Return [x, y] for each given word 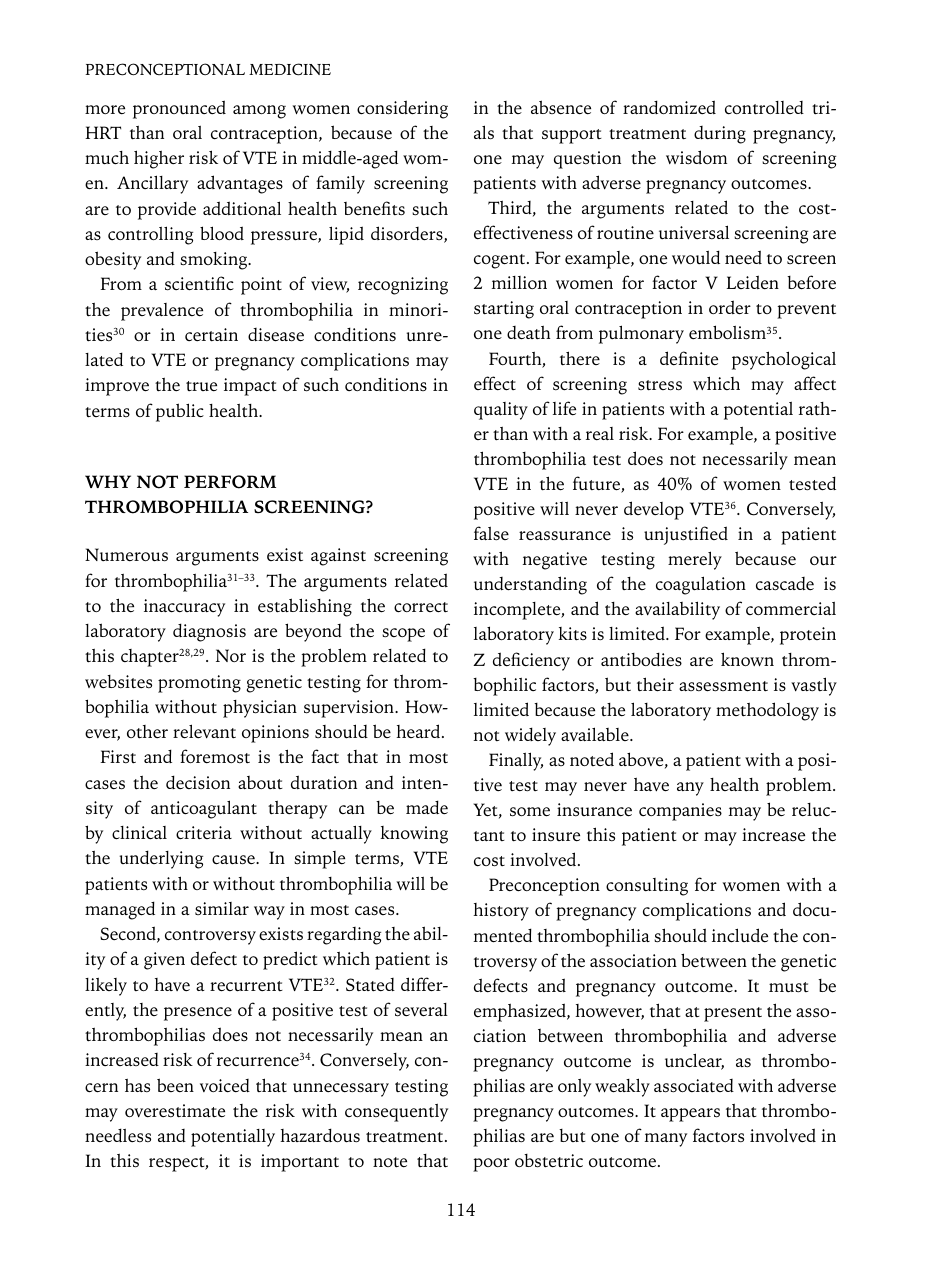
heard [419, 731]
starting [504, 310]
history [501, 912]
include [740, 935]
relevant [204, 731]
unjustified [686, 535]
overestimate [175, 1111]
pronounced [179, 109]
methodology [767, 711]
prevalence [162, 312]
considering [402, 109]
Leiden [753, 282]
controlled [764, 108]
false [491, 533]
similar [222, 908]
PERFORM [230, 482]
